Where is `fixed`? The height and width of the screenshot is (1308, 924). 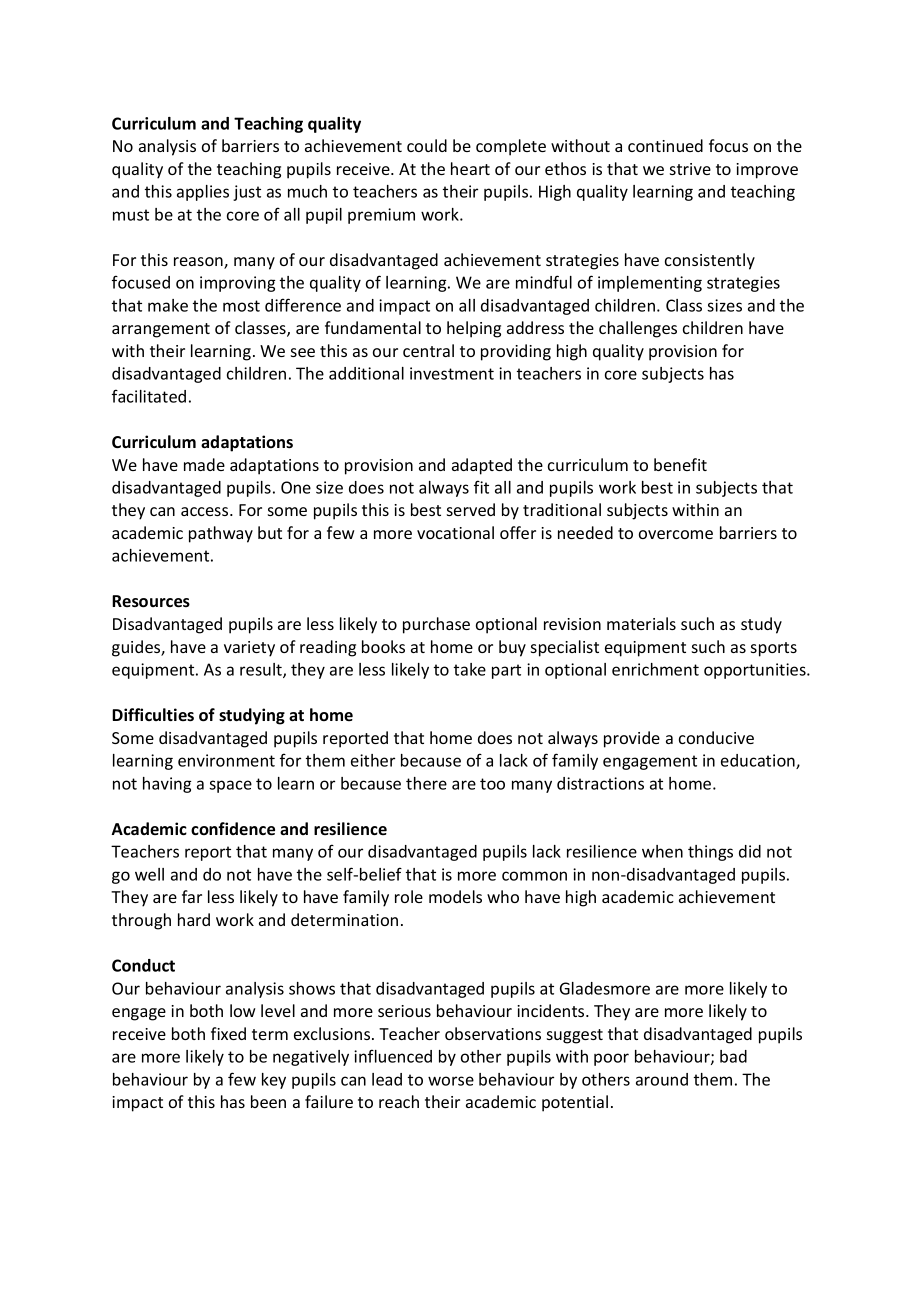
fixed is located at coordinates (228, 1033).
